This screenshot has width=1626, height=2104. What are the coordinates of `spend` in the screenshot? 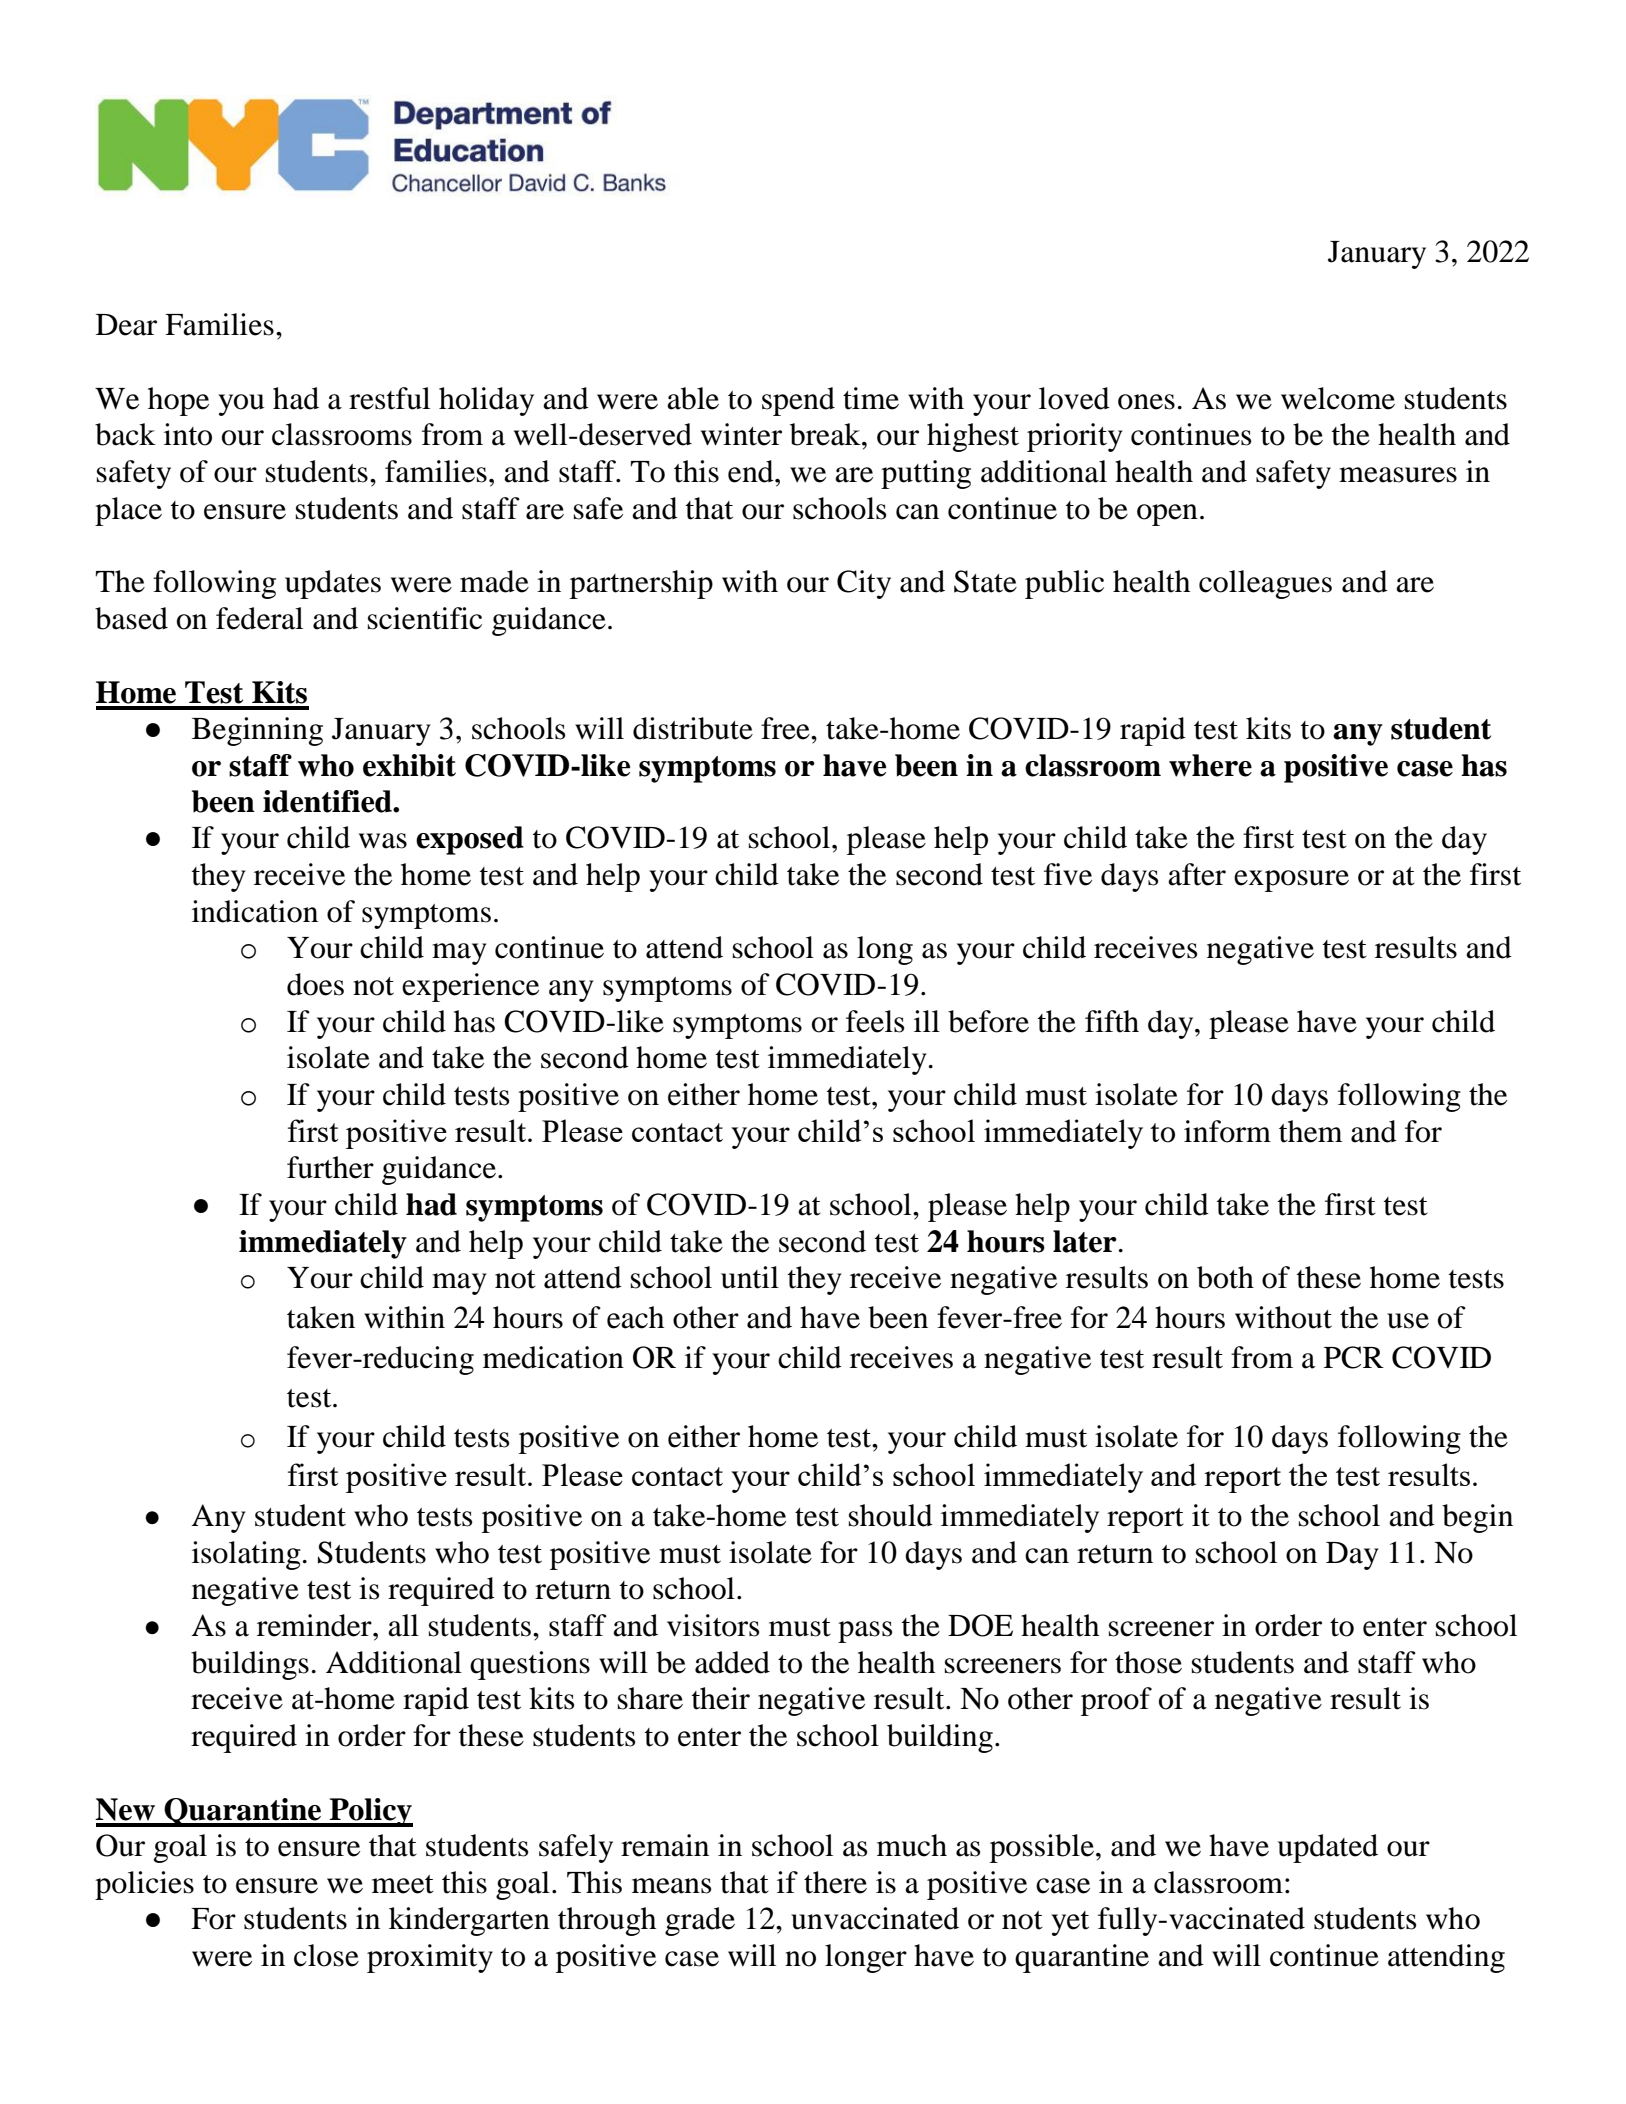 It's located at (798, 401).
